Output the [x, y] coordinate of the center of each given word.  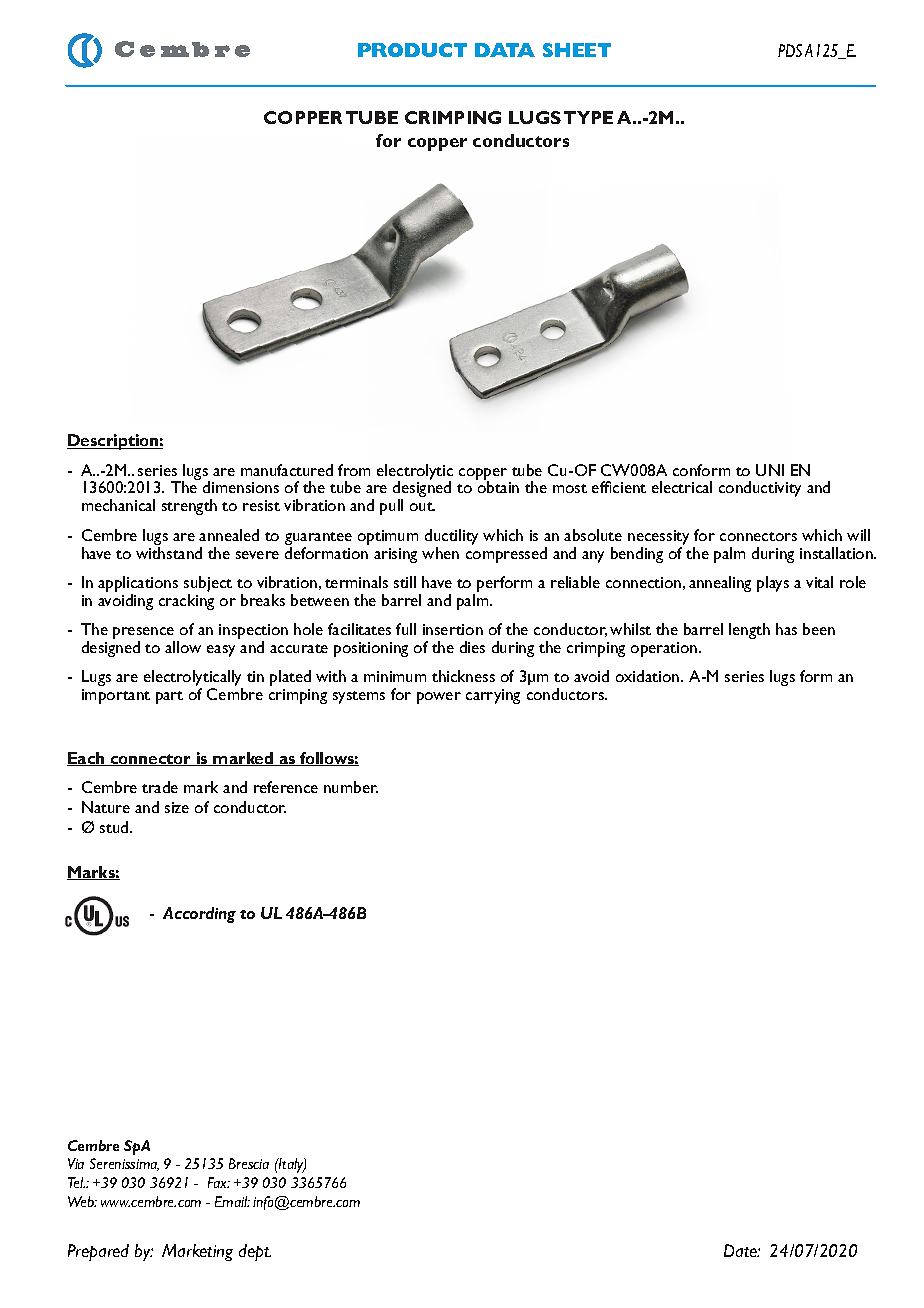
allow [183, 647]
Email [232, 1201]
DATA [505, 50]
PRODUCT [412, 50]
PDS [790, 50]
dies [472, 647]
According [199, 915]
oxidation [647, 676]
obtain [498, 487]
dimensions [241, 487]
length [749, 631]
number [351, 787]
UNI [770, 470]
